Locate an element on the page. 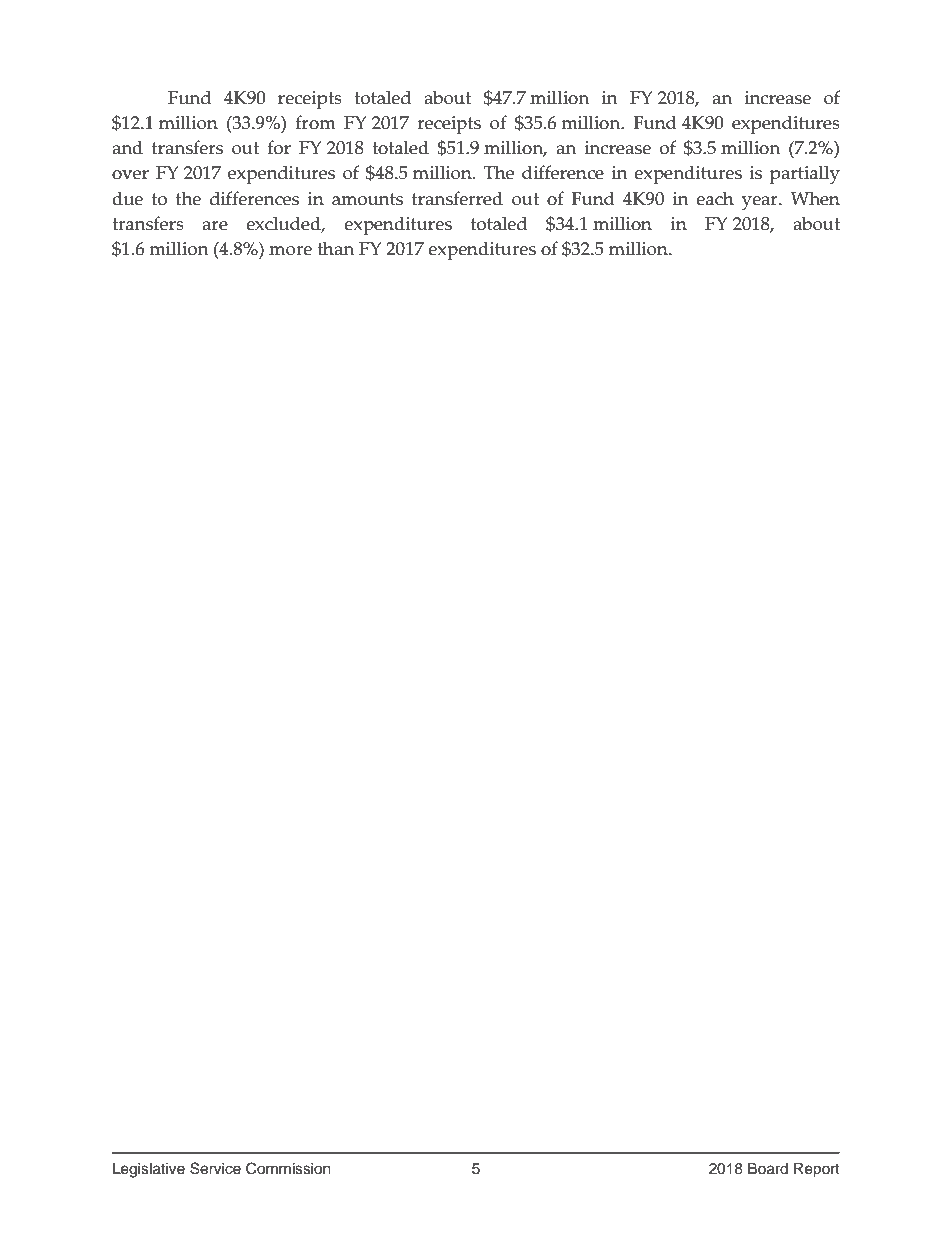 The height and width of the page is (1233, 952). each is located at coordinates (715, 198).
